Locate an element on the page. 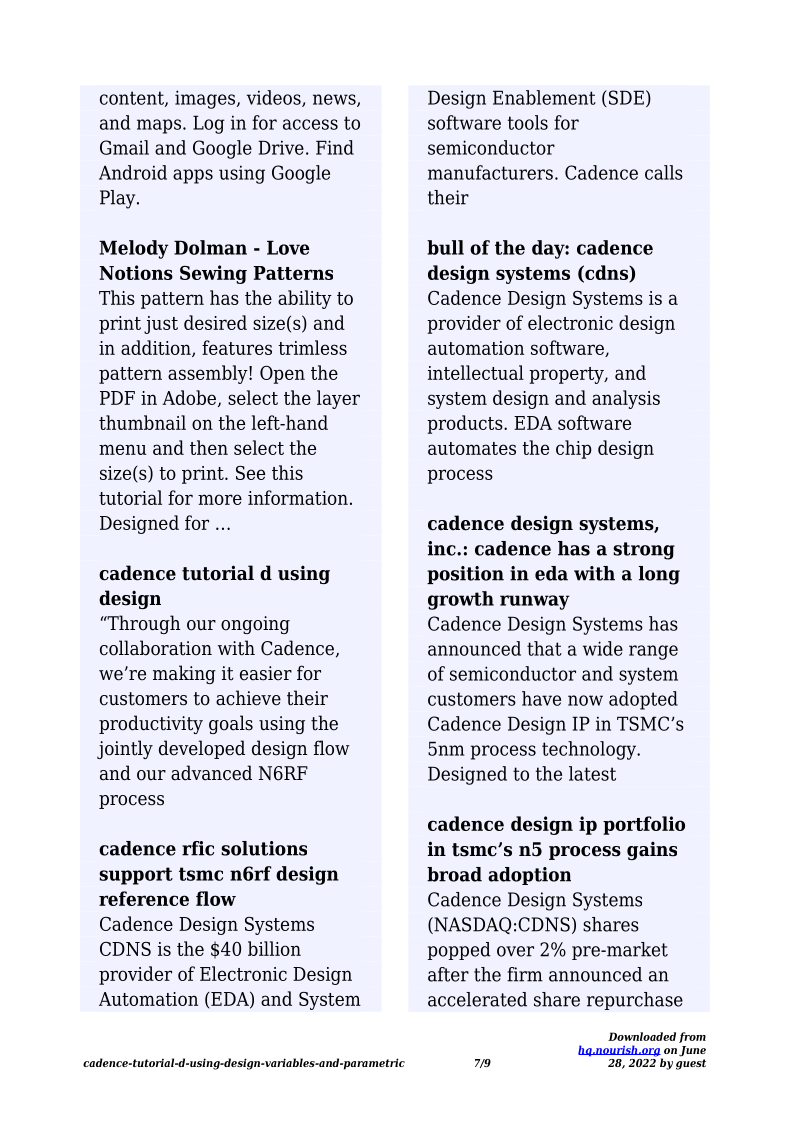 The height and width of the image is (1121, 790). billion is located at coordinates (274, 948).
